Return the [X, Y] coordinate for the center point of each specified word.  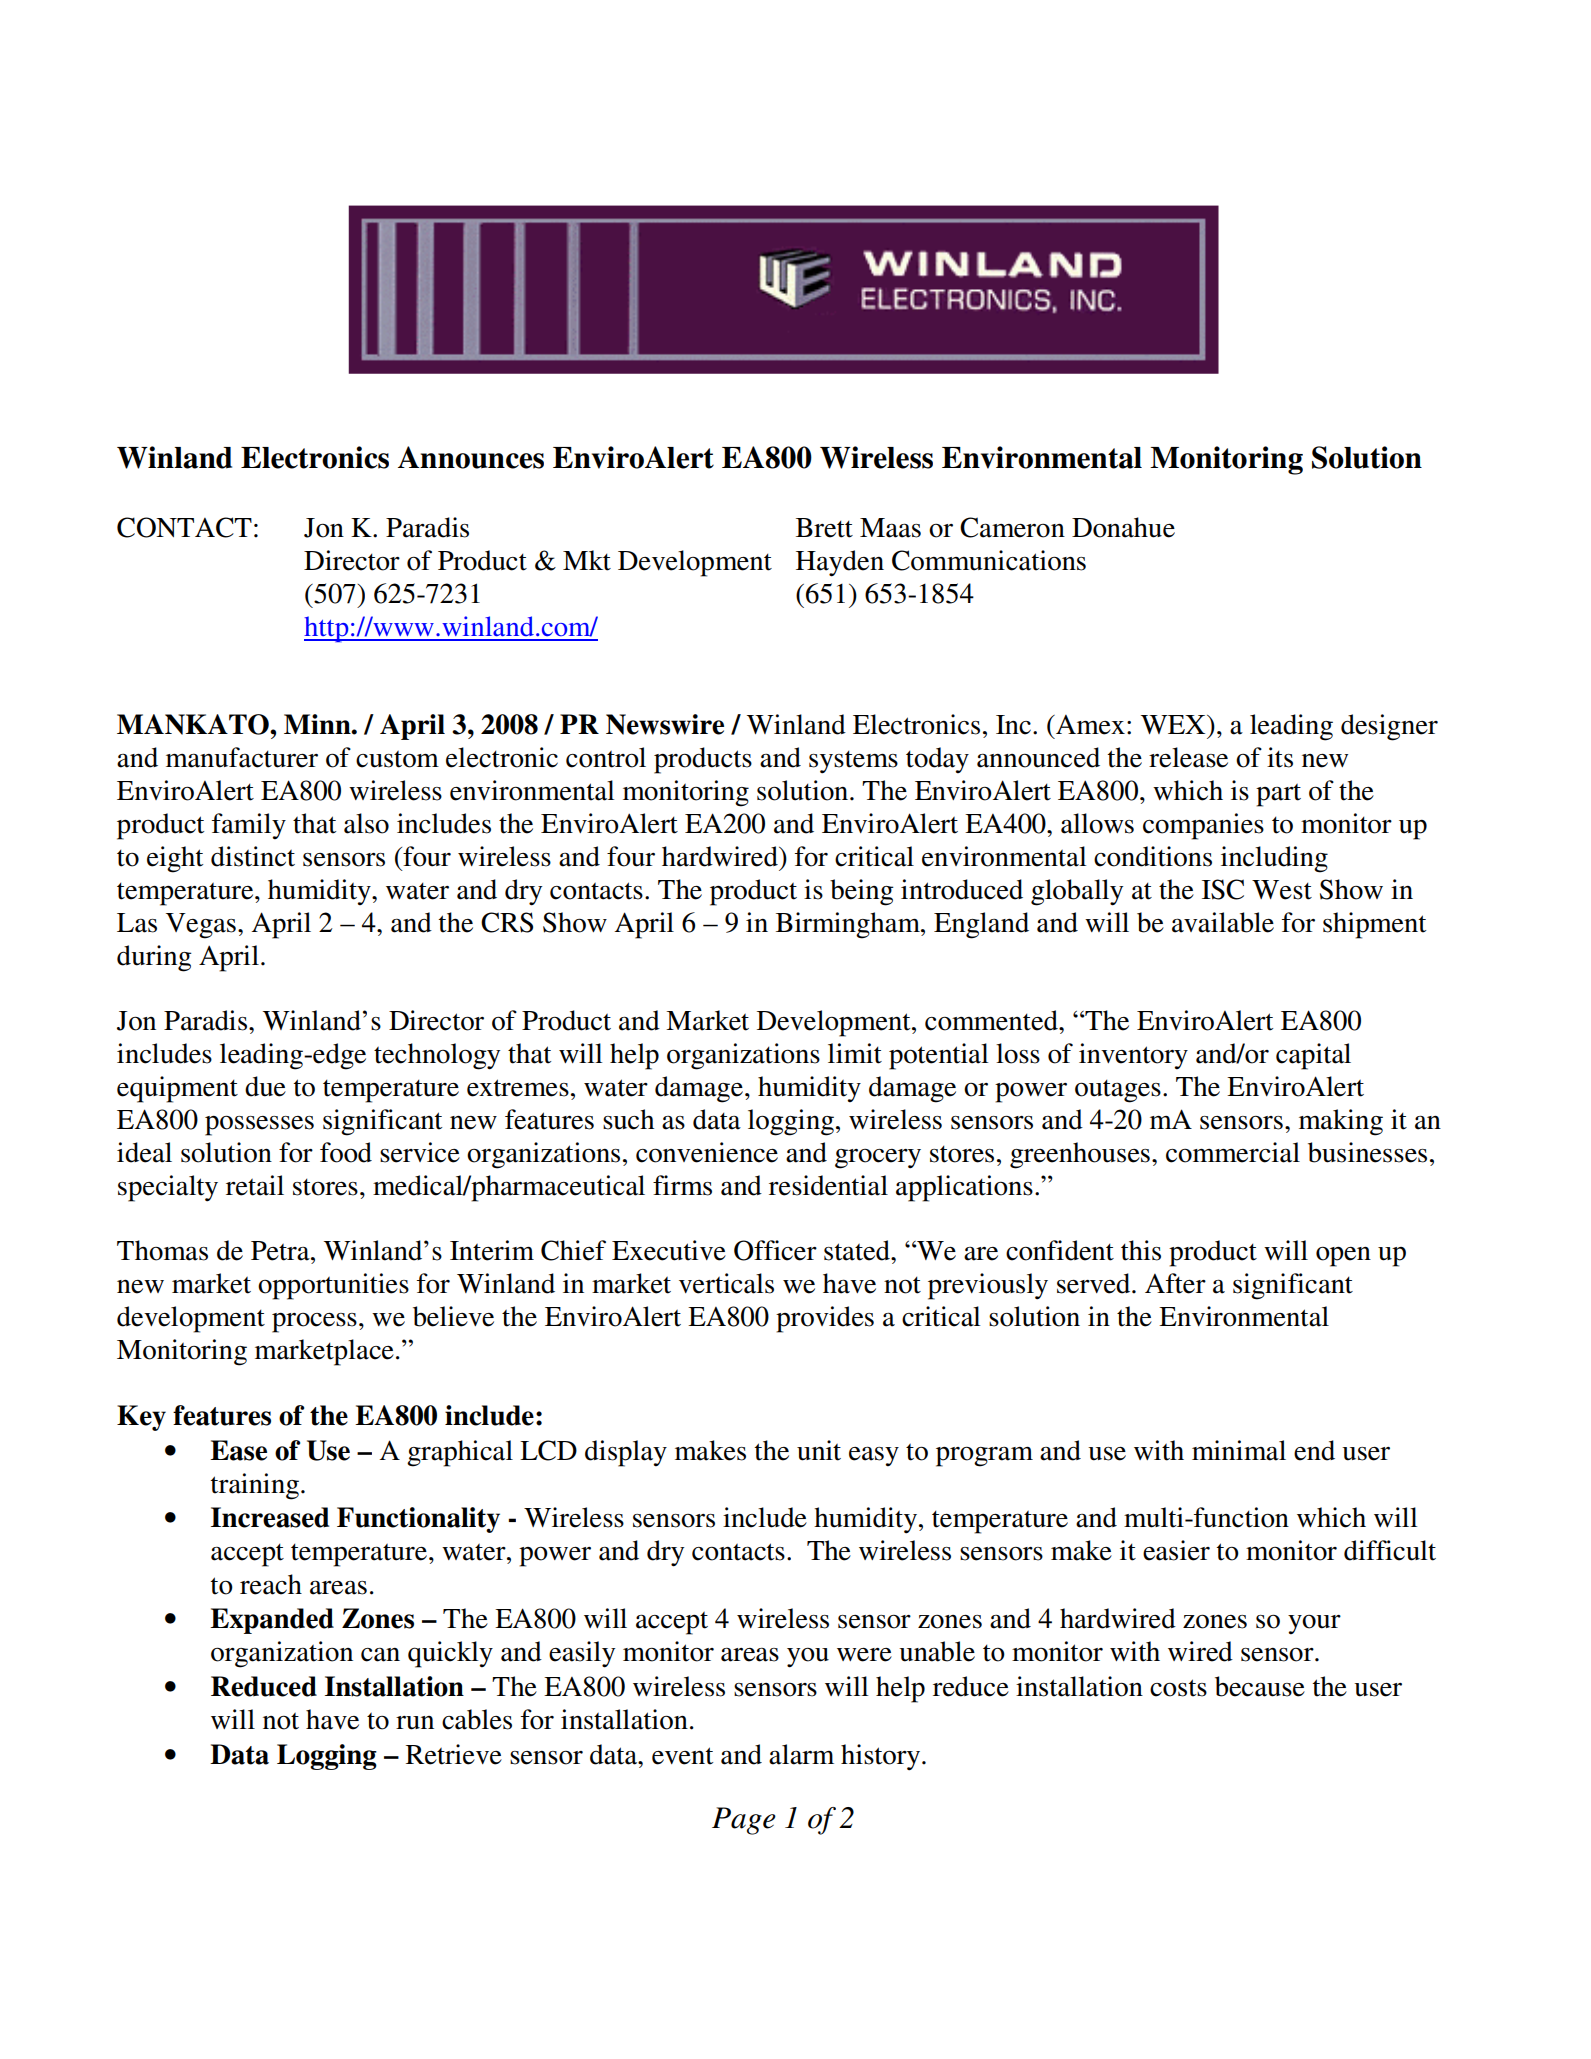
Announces [471, 457]
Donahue [1123, 527]
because [1260, 1686]
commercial [1233, 1152]
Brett [824, 528]
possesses [259, 1125]
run [415, 1723]
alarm [801, 1754]
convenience [707, 1152]
